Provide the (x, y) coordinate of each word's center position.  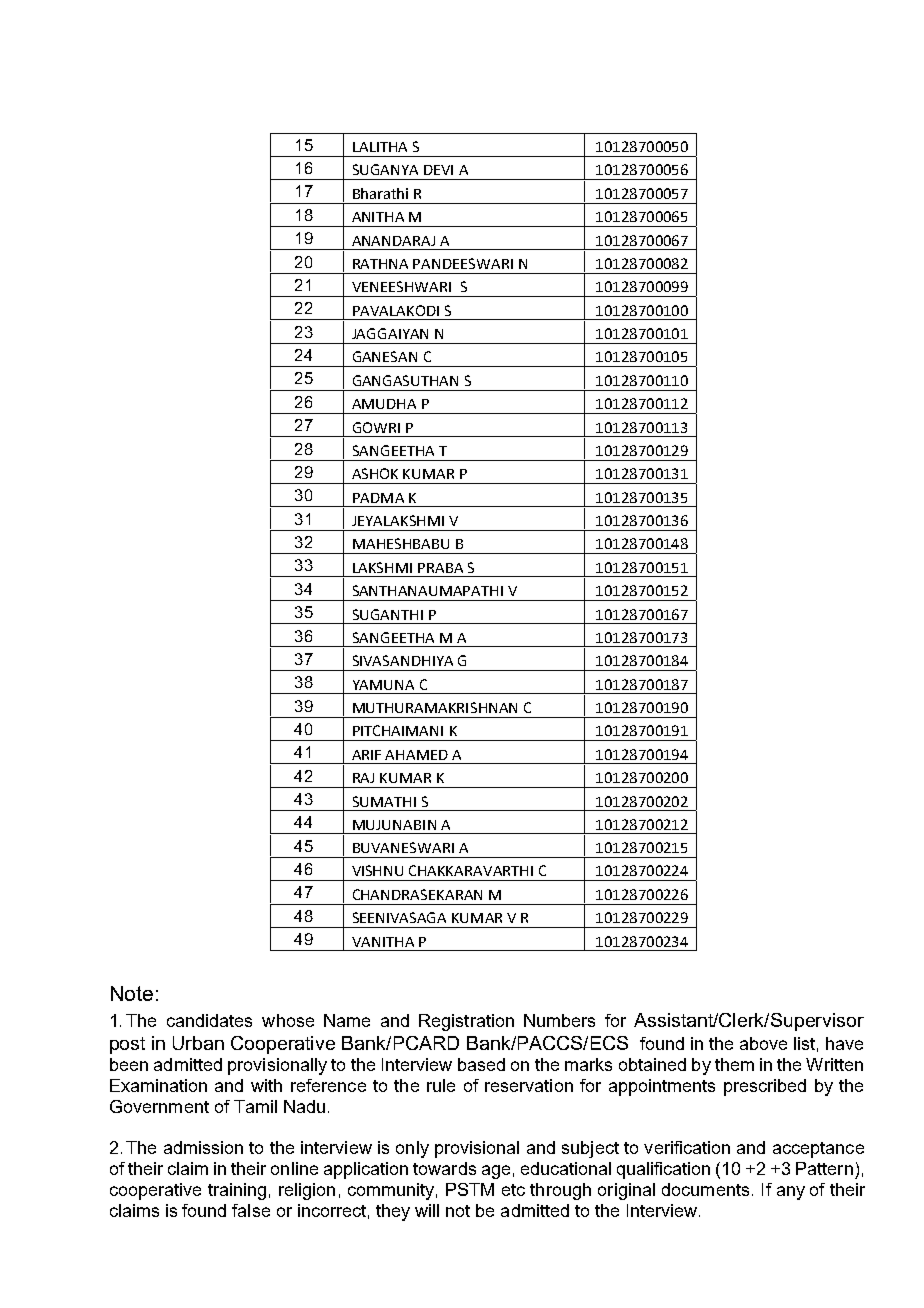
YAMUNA (383, 685)
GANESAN (385, 356)
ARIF (366, 755)
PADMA (378, 498)
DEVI (438, 170)
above (763, 1043)
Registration (466, 1022)
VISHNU (377, 870)
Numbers (559, 1020)
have (844, 1043)
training (237, 1191)
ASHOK (375, 473)
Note (132, 993)
